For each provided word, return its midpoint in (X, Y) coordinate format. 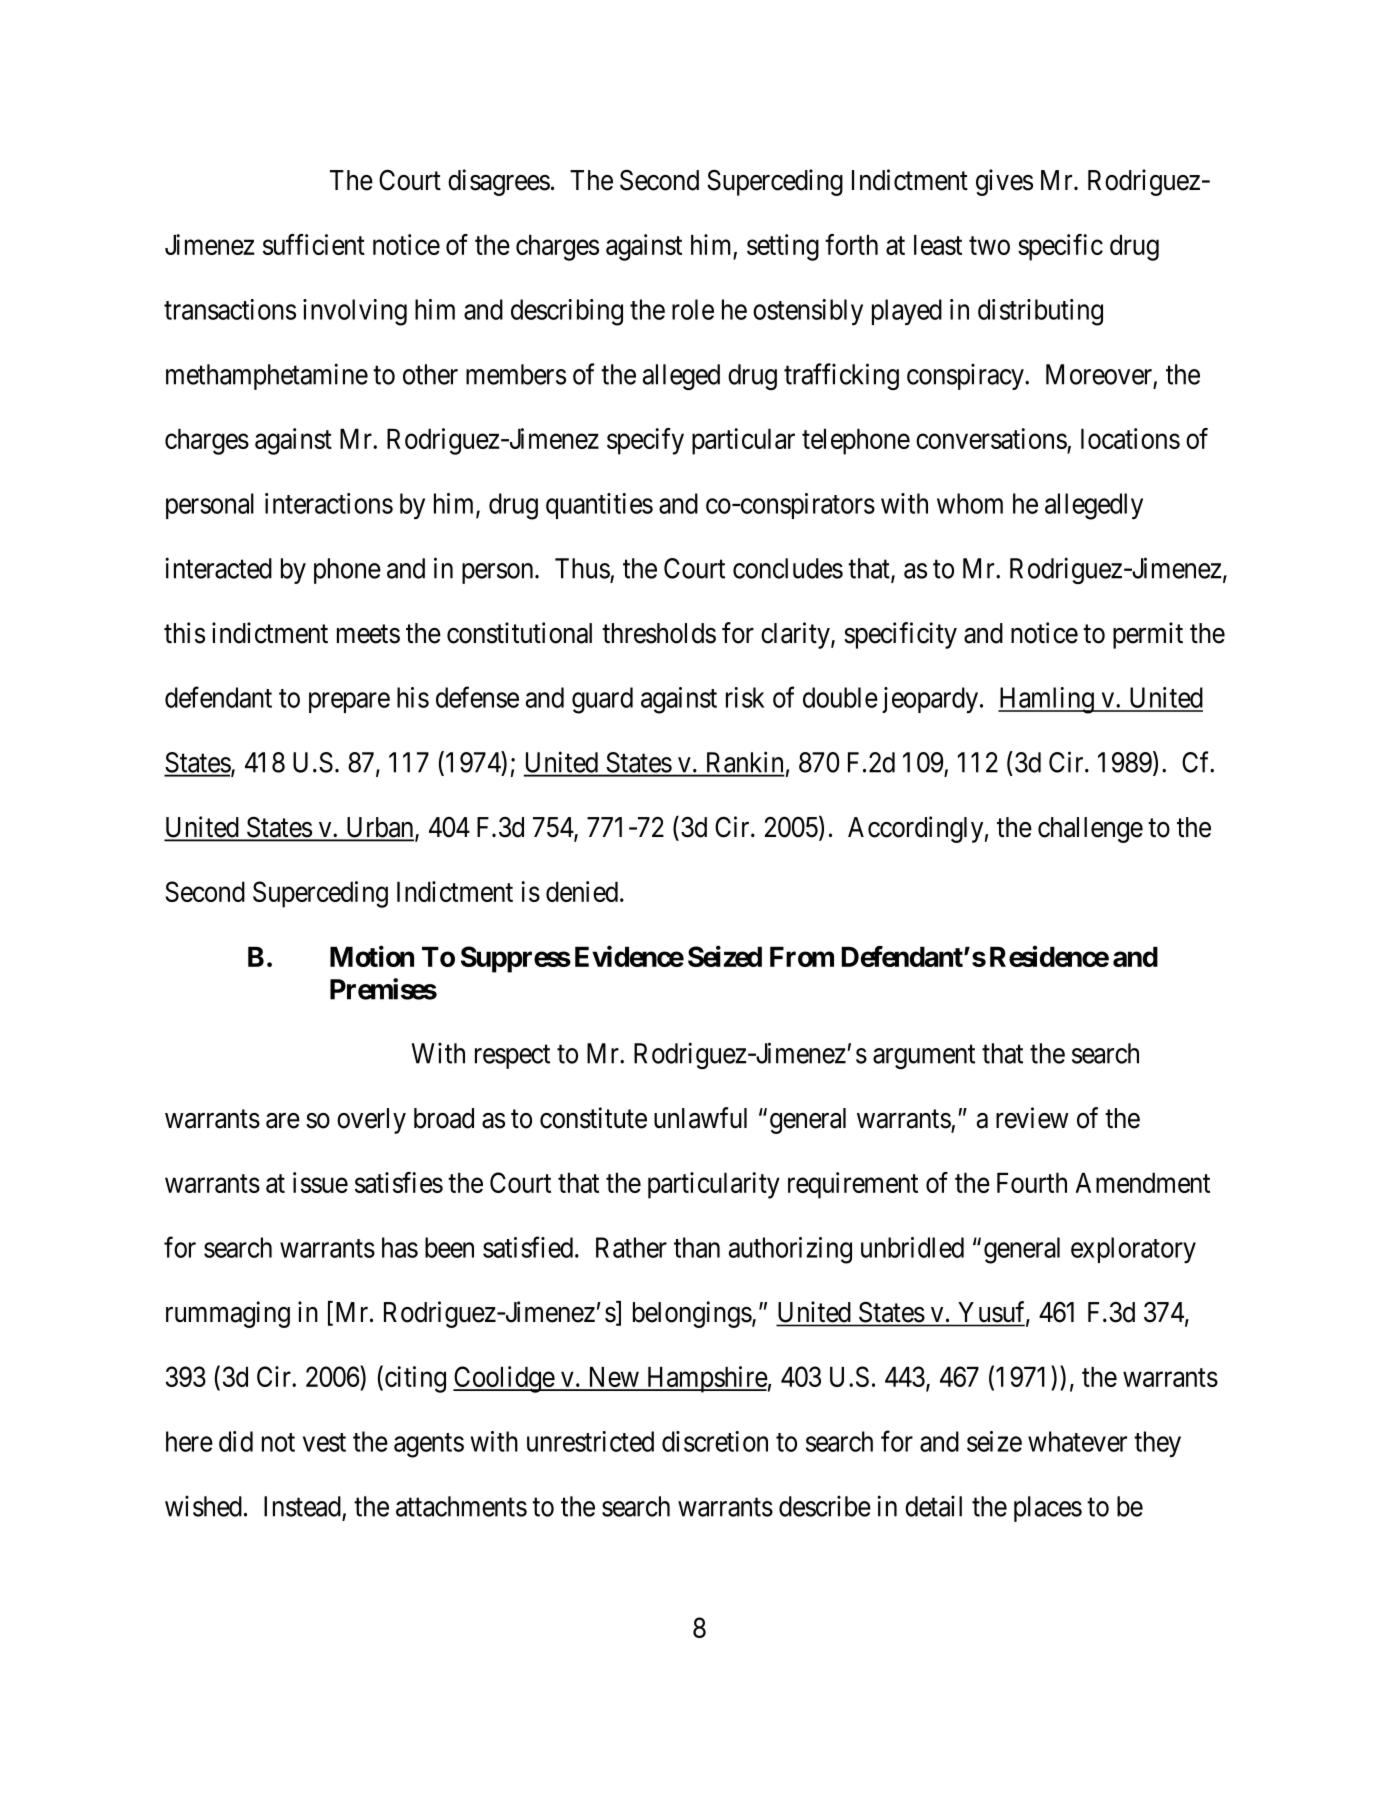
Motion (372, 956)
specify (645, 441)
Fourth (1032, 1182)
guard (602, 700)
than (697, 1247)
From (802, 956)
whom (970, 503)
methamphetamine (267, 376)
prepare (349, 703)
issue (320, 1182)
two (989, 246)
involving (355, 312)
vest (324, 1442)
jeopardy (931, 700)
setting (783, 247)
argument (924, 1057)
